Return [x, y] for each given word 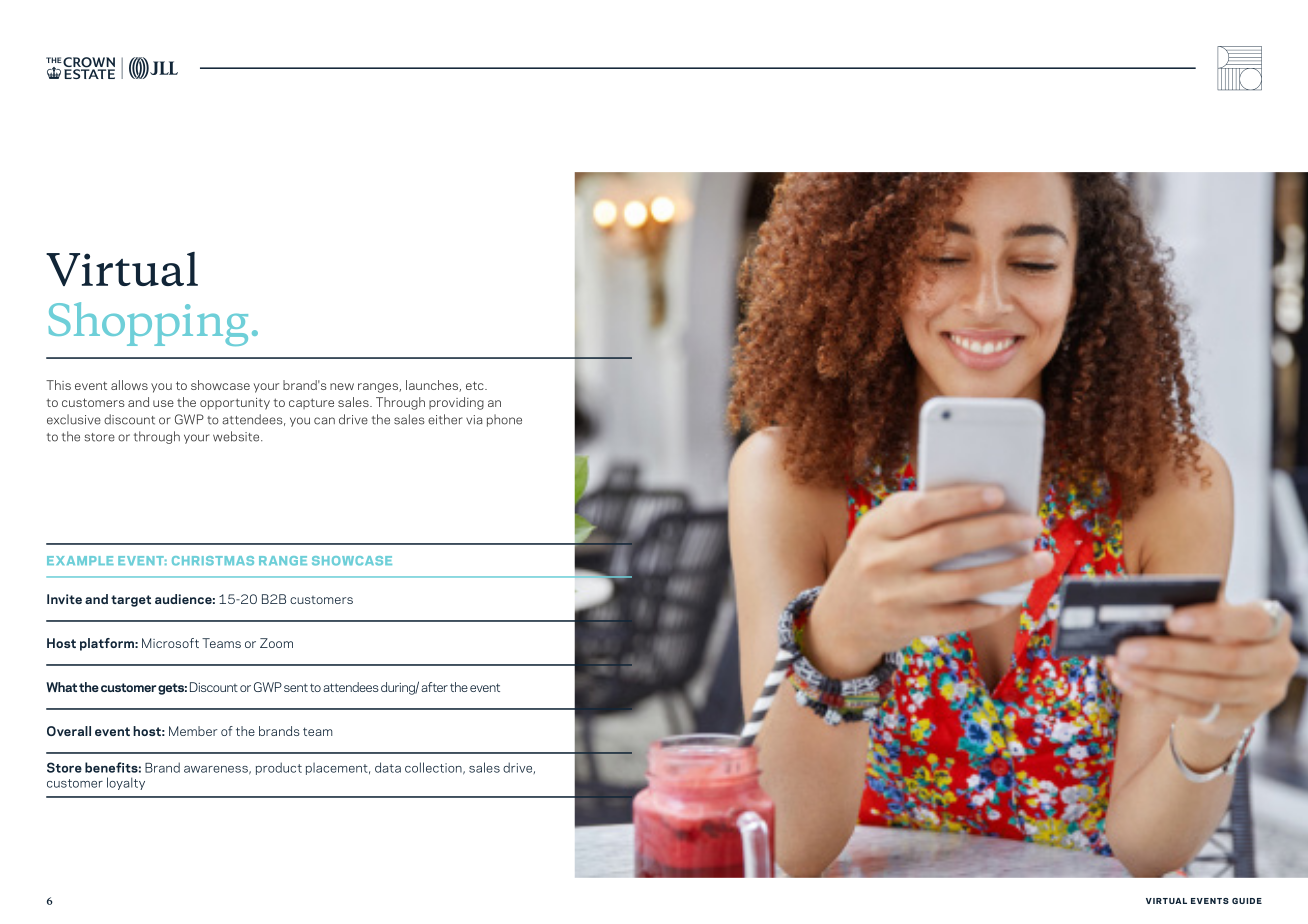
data [388, 767]
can [324, 421]
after [434, 687]
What [61, 687]
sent [296, 687]
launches [433, 386]
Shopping [148, 324]
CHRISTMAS [213, 561]
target [131, 601]
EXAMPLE [80, 560]
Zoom [276, 643]
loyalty [126, 783]
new [342, 386]
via [474, 420]
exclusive [74, 419]
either [445, 419]
